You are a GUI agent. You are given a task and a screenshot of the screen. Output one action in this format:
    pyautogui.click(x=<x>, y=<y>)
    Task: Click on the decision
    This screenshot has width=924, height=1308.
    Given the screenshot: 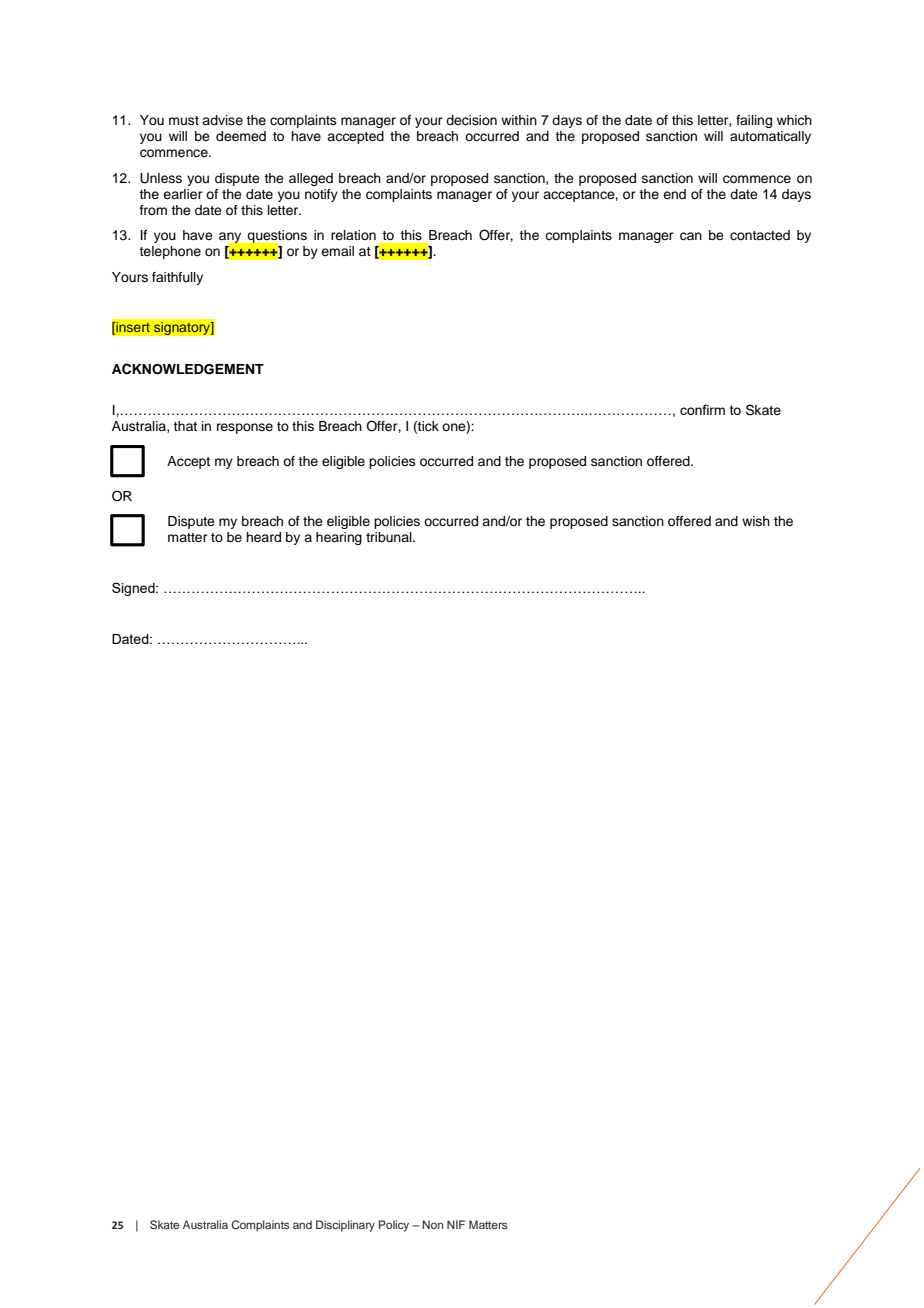 What is the action you would take?
    pyautogui.click(x=471, y=120)
